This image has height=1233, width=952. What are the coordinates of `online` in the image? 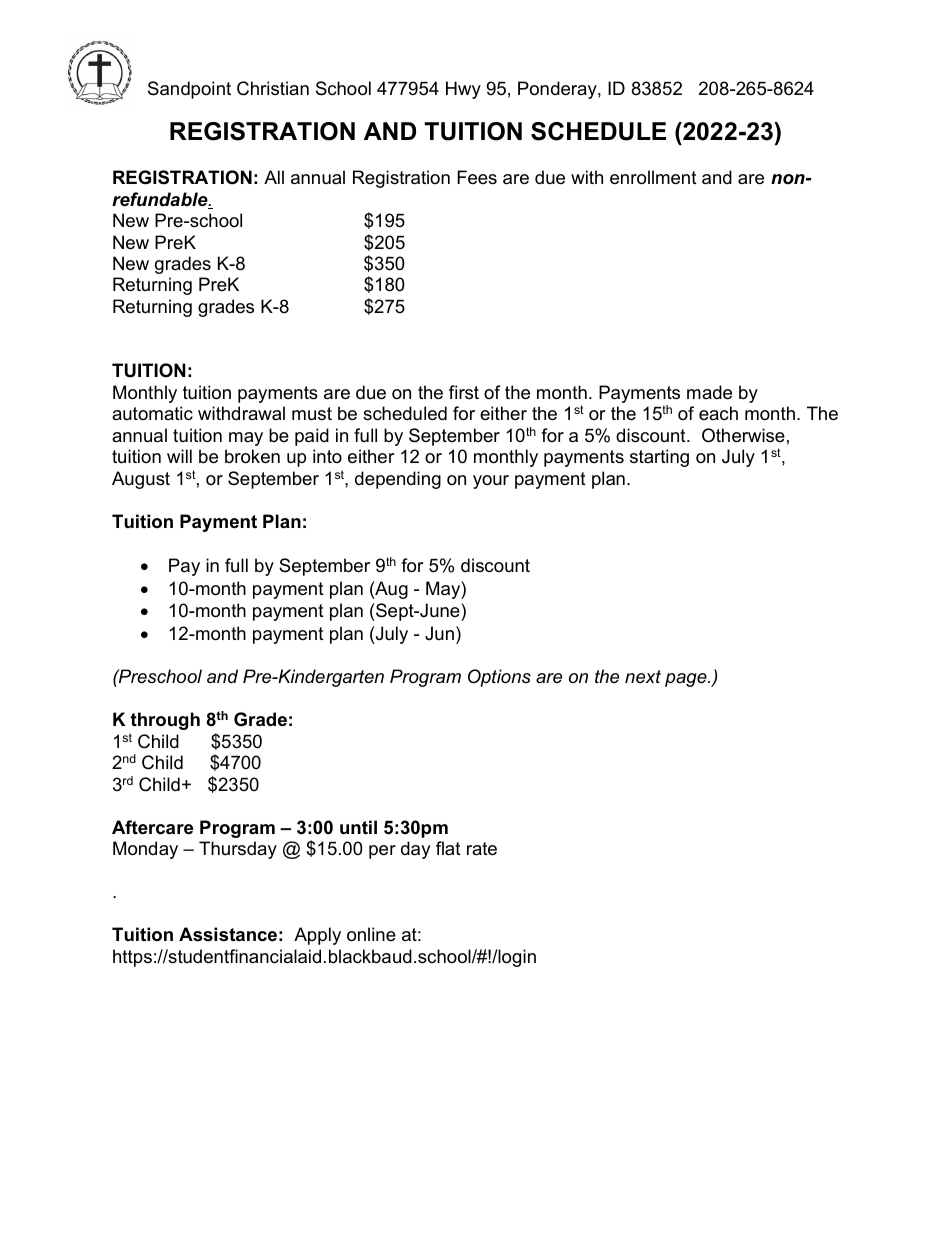 It's located at (371, 934).
